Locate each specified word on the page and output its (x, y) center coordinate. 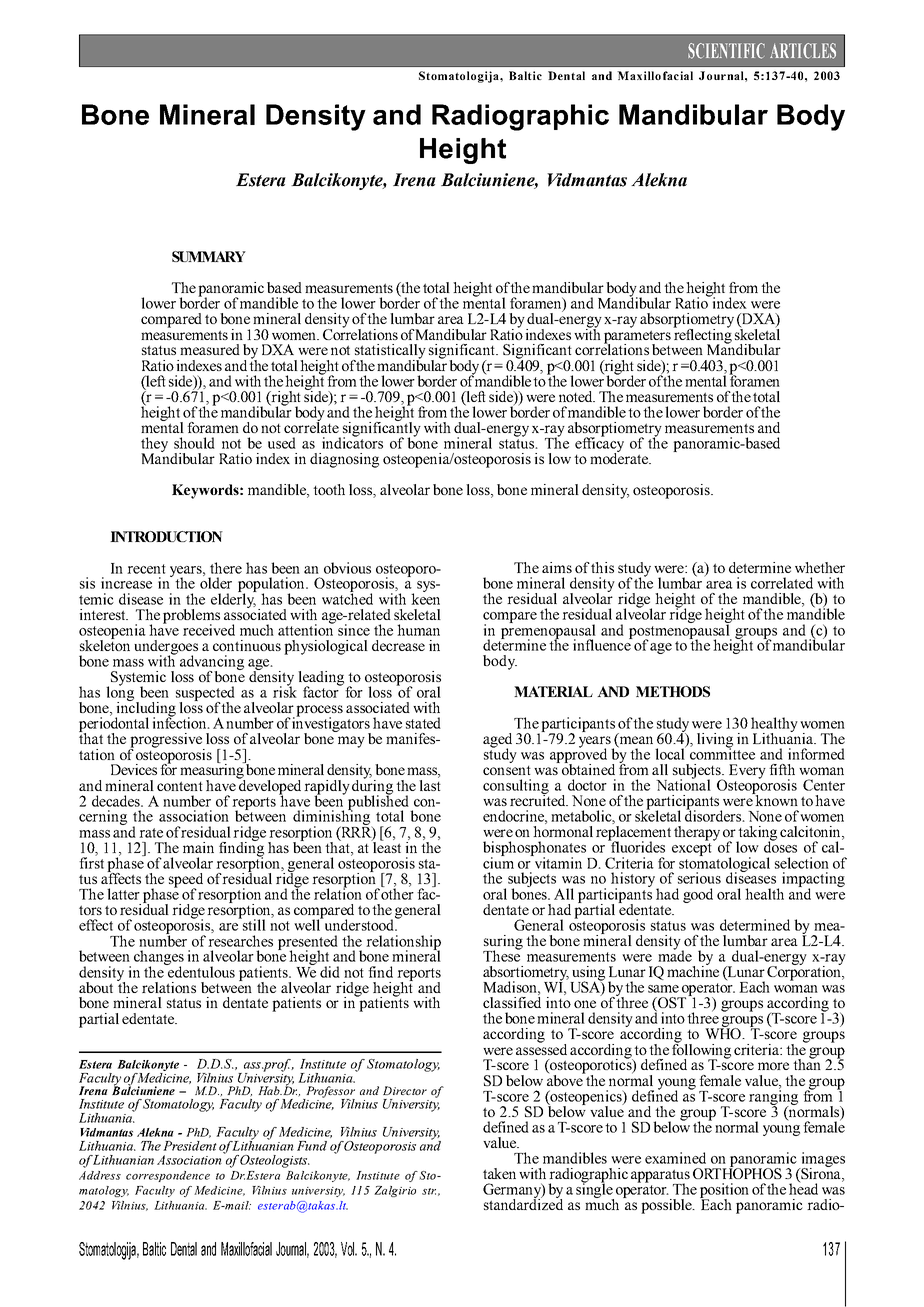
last (430, 784)
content (180, 786)
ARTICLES (803, 51)
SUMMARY (209, 256)
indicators (352, 442)
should (194, 443)
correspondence (168, 1176)
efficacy (599, 444)
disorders (714, 815)
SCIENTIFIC (726, 51)
